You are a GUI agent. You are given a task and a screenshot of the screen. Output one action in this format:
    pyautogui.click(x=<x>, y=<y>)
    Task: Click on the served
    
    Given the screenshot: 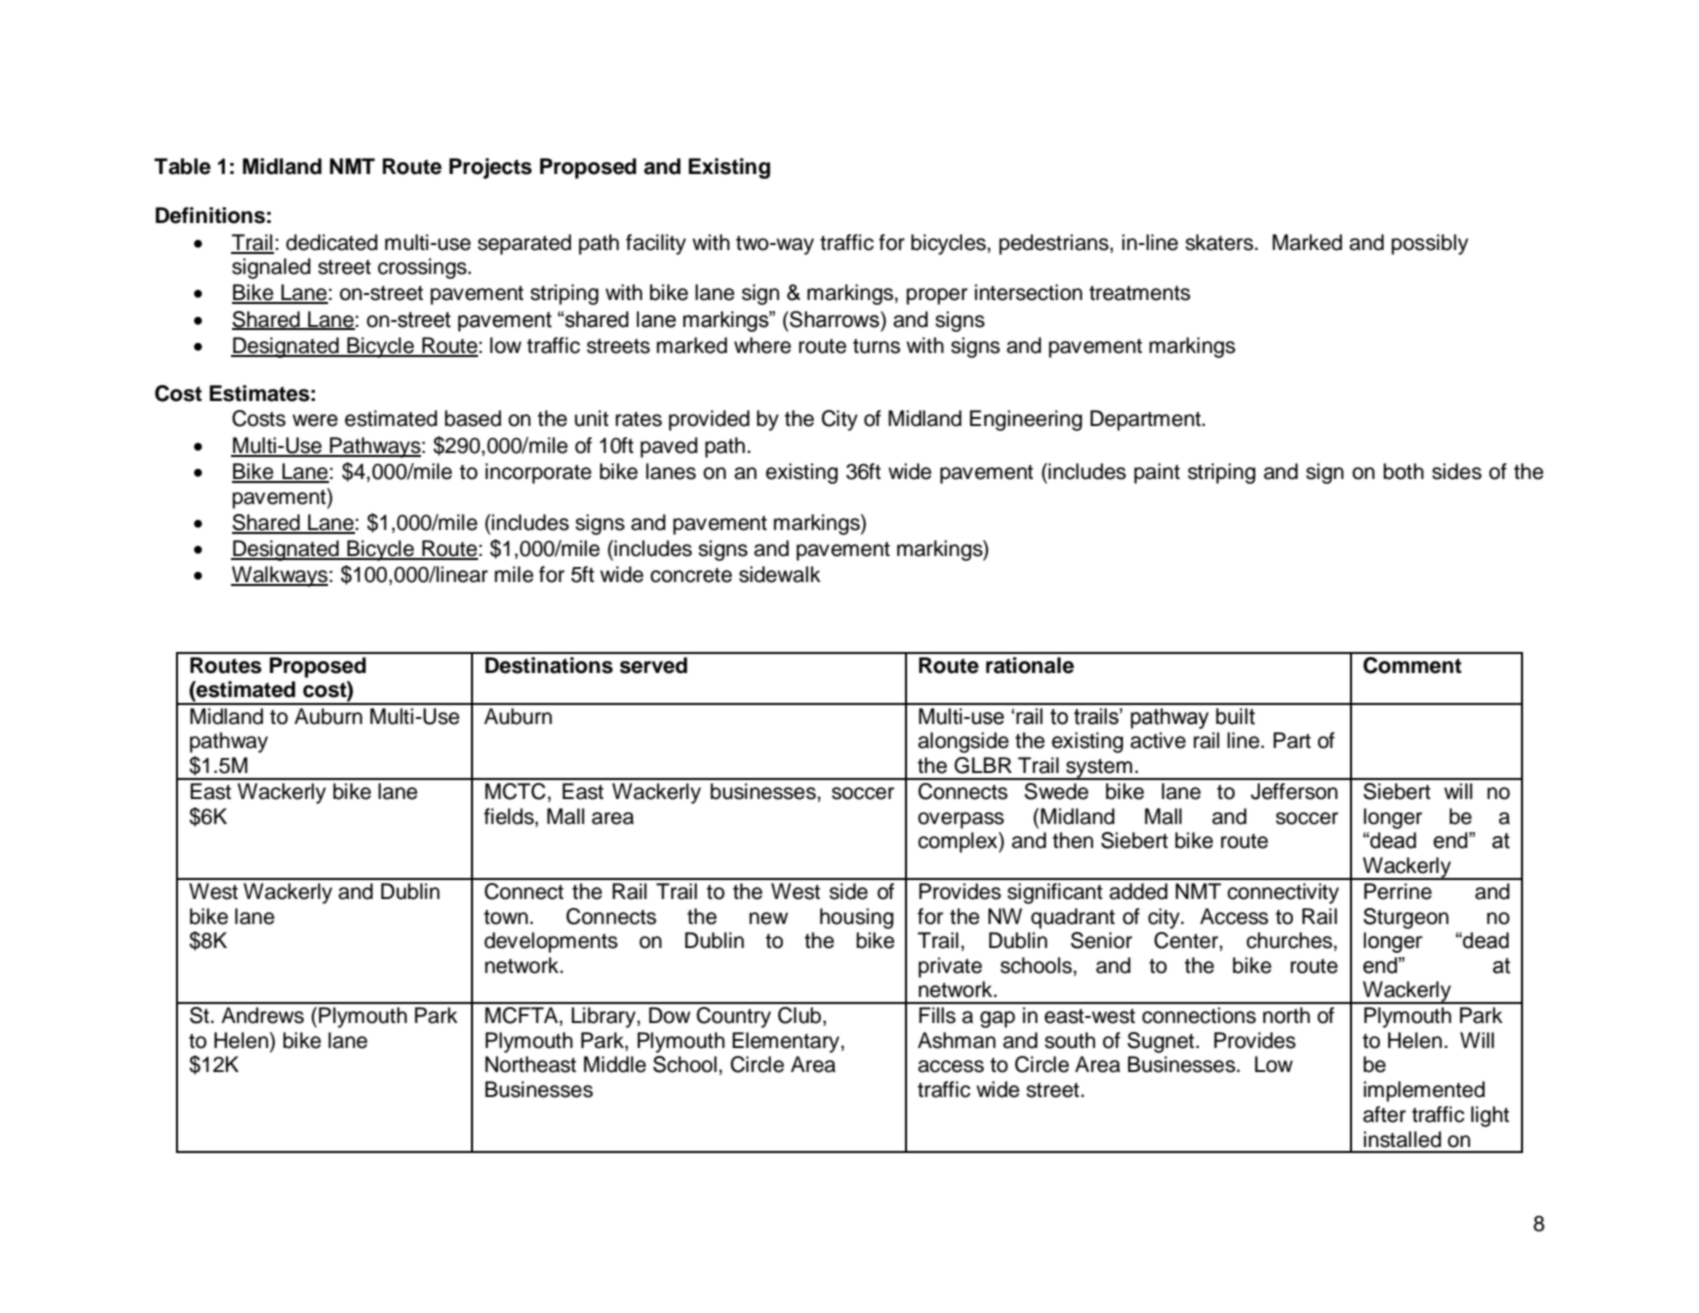 What is the action you would take?
    pyautogui.click(x=653, y=665)
